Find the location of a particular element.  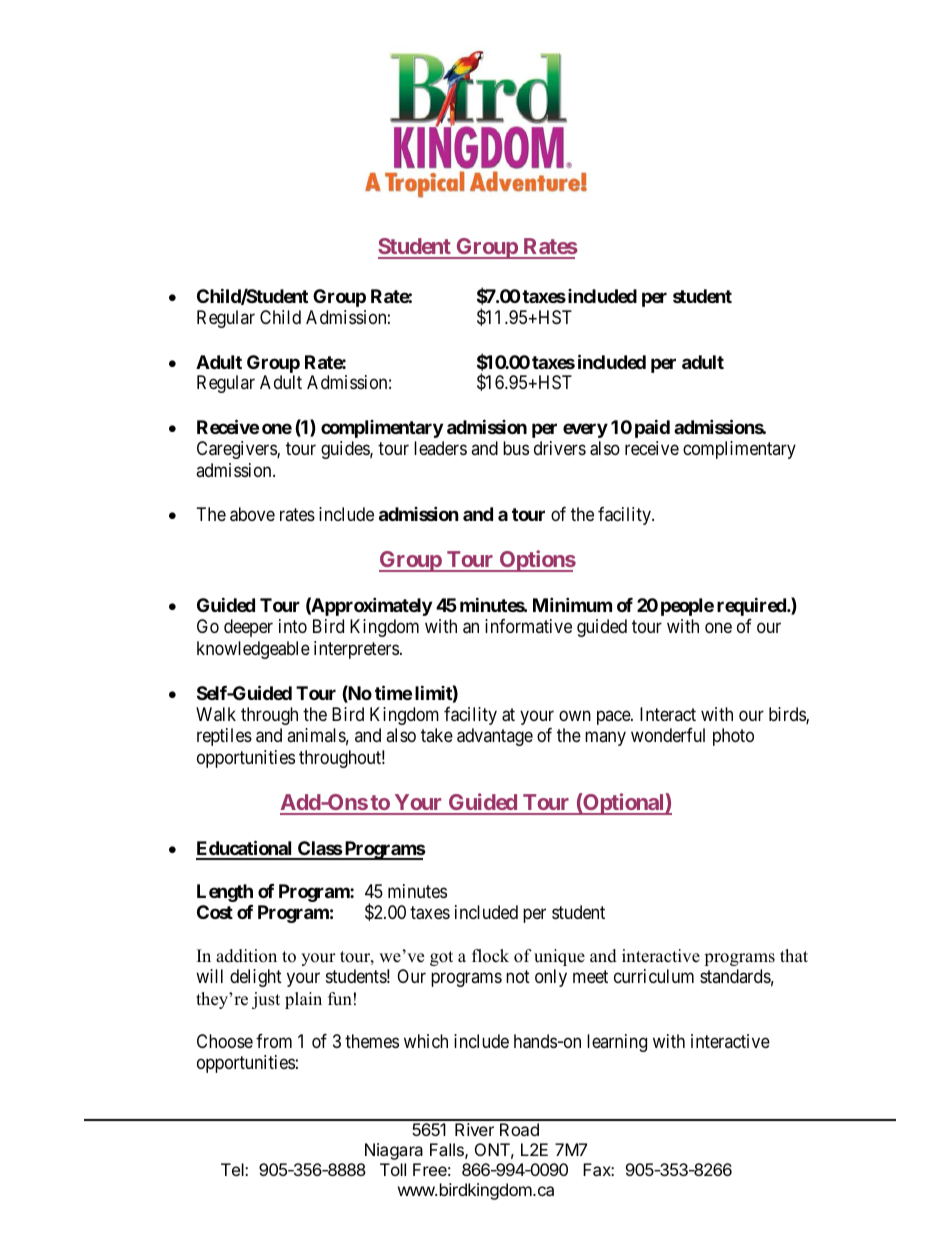

informative is located at coordinates (528, 626).
